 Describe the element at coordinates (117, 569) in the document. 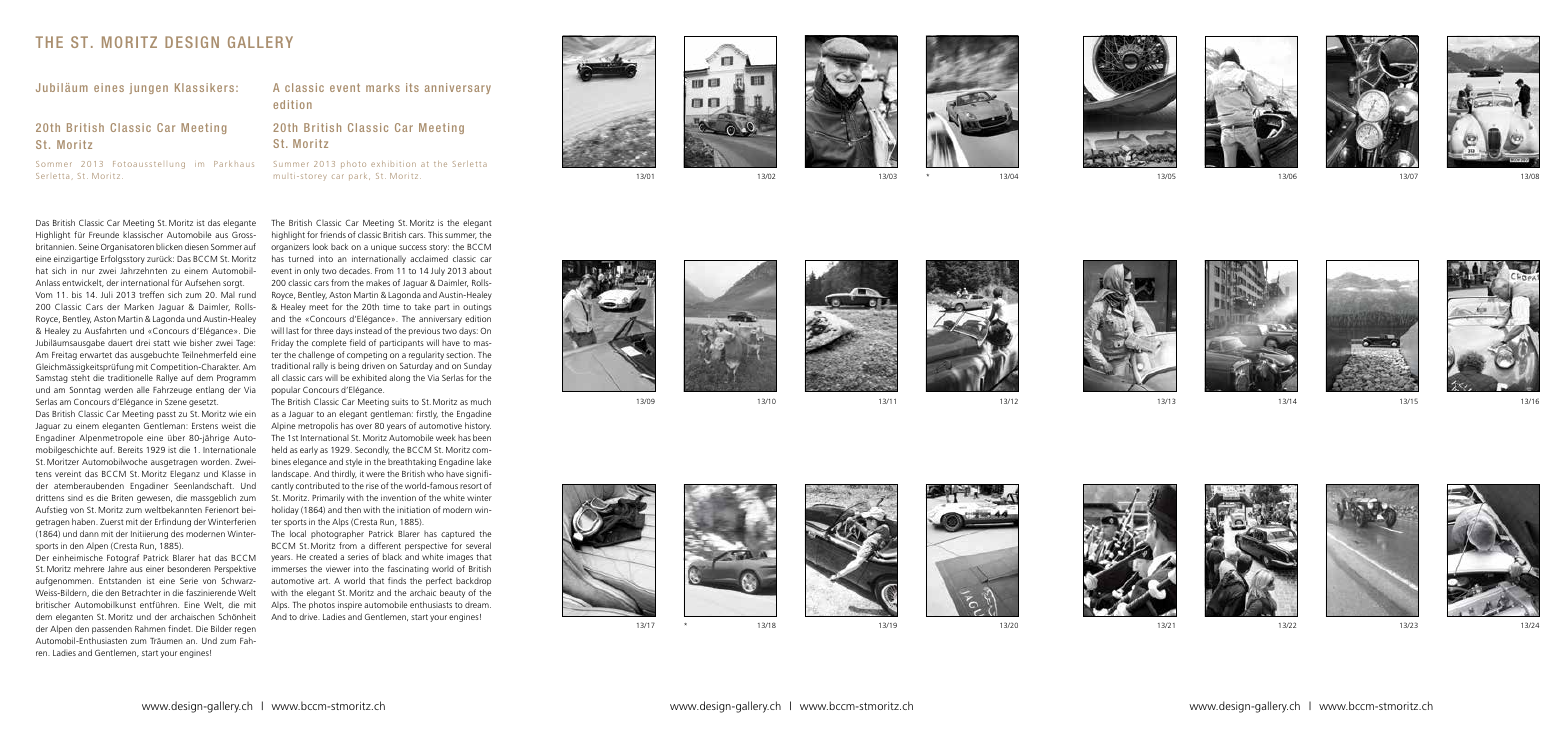

I see `Jahre` at that location.
